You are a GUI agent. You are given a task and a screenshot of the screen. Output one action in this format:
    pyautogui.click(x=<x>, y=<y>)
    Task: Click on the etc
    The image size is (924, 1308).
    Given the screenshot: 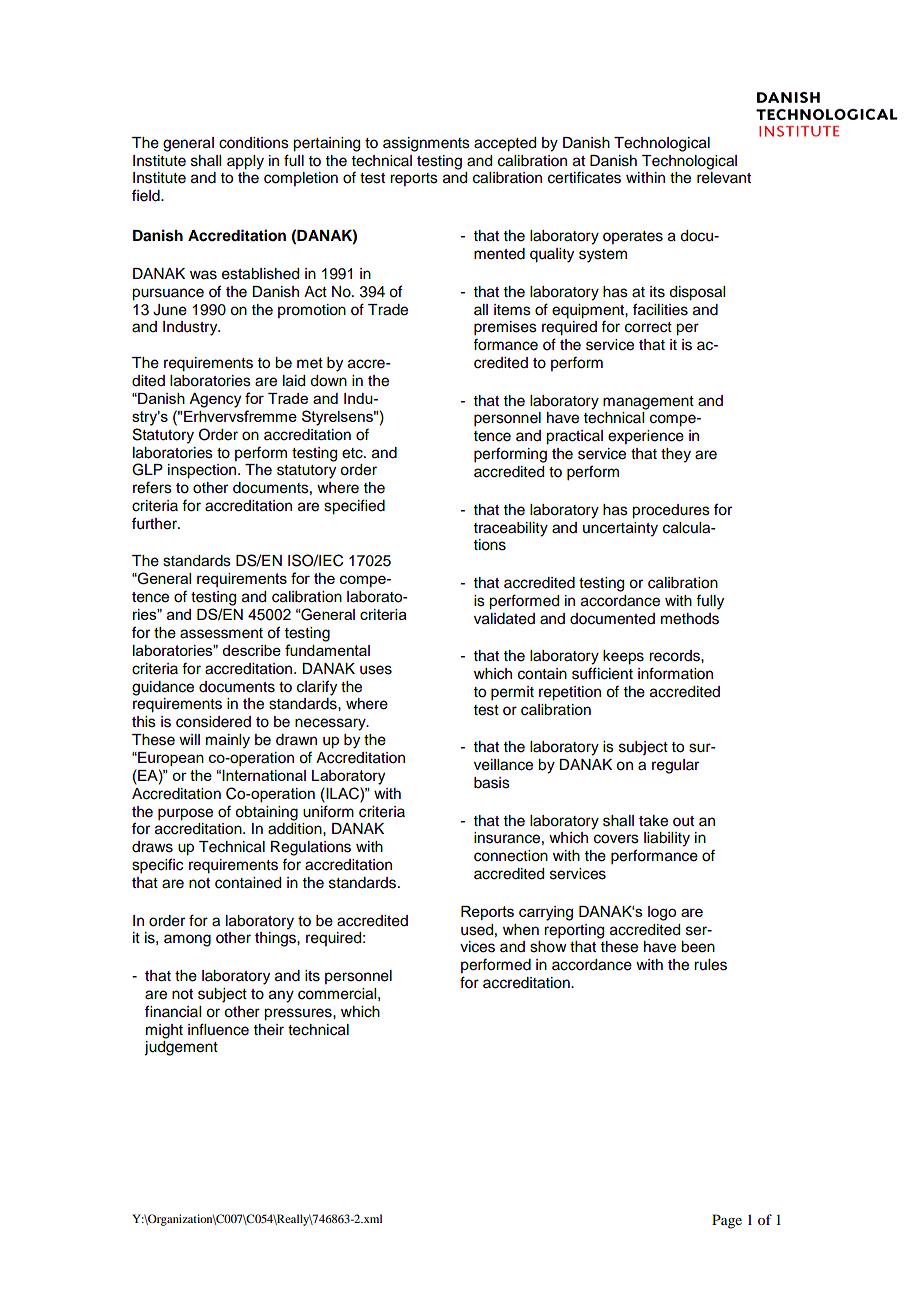 What is the action you would take?
    pyautogui.click(x=353, y=453)
